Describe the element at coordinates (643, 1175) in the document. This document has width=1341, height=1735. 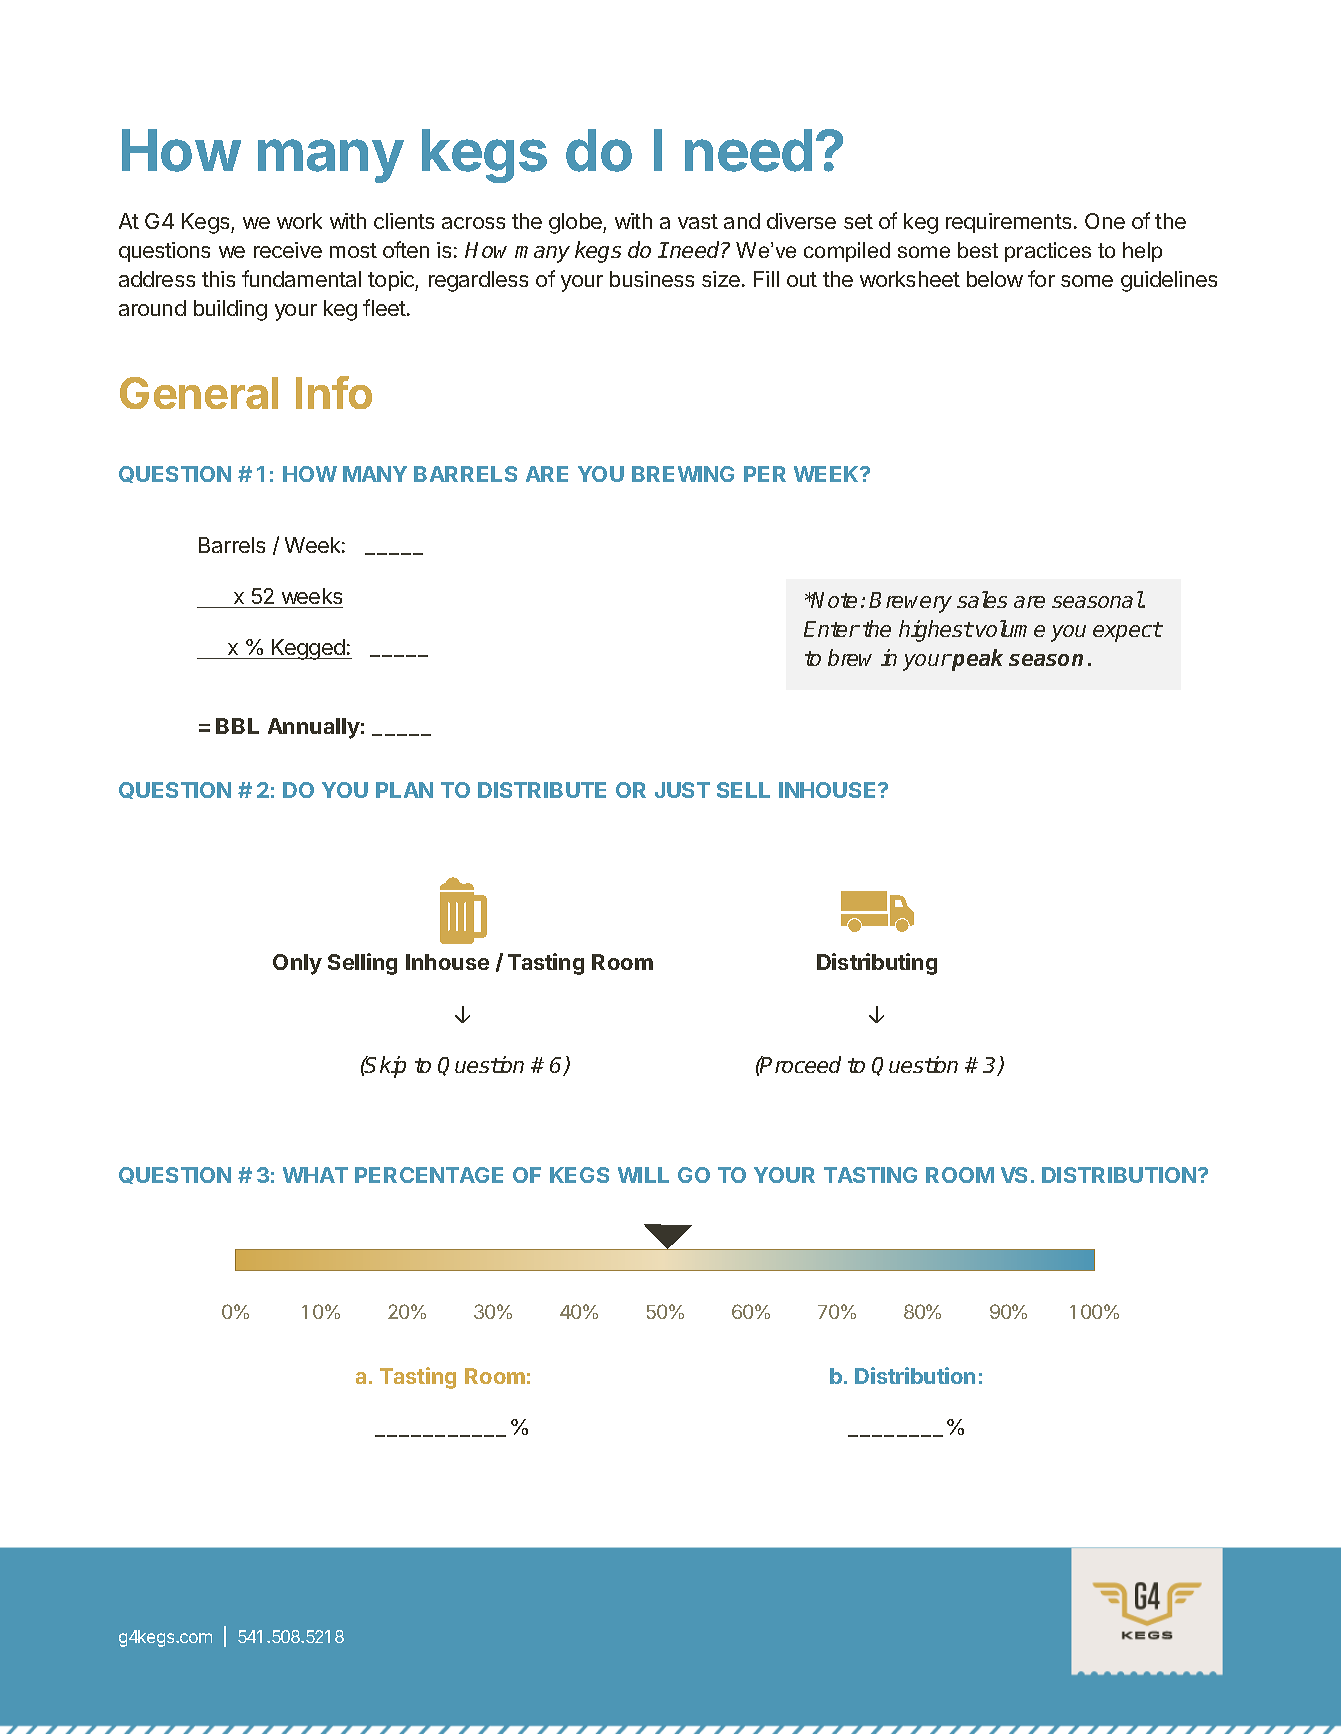
I see `WILL` at that location.
